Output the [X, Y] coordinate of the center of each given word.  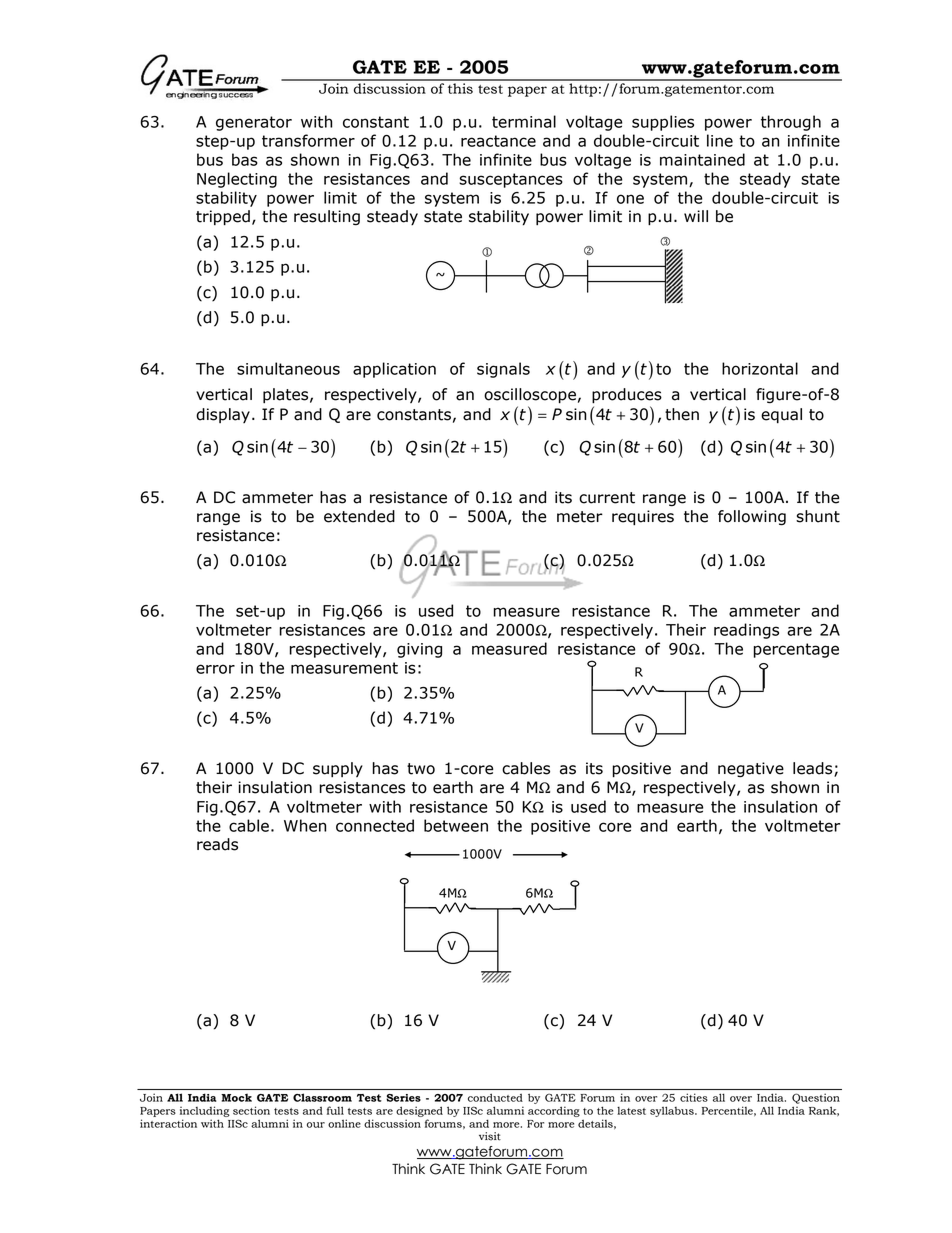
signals [503, 370]
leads [814, 769]
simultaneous [288, 368]
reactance [498, 141]
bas [245, 159]
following [752, 518]
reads [217, 844]
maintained [702, 159]
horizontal [760, 368]
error [215, 669]
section [251, 1110]
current [607, 498]
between [456, 825]
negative [751, 770]
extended [359, 516]
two [421, 769]
